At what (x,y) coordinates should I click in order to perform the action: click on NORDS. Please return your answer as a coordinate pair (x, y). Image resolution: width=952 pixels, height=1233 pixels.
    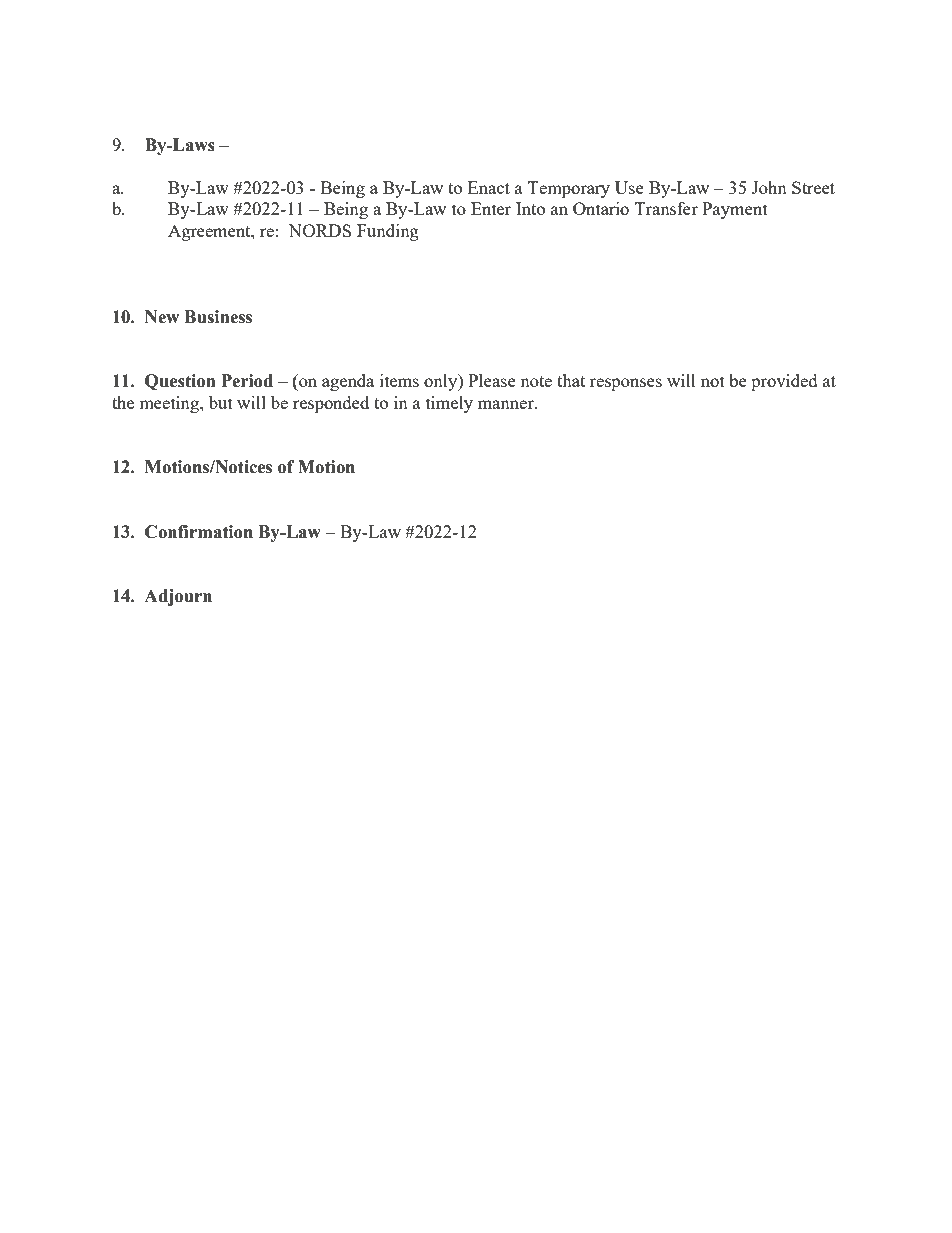
    Looking at the image, I should click on (319, 230).
